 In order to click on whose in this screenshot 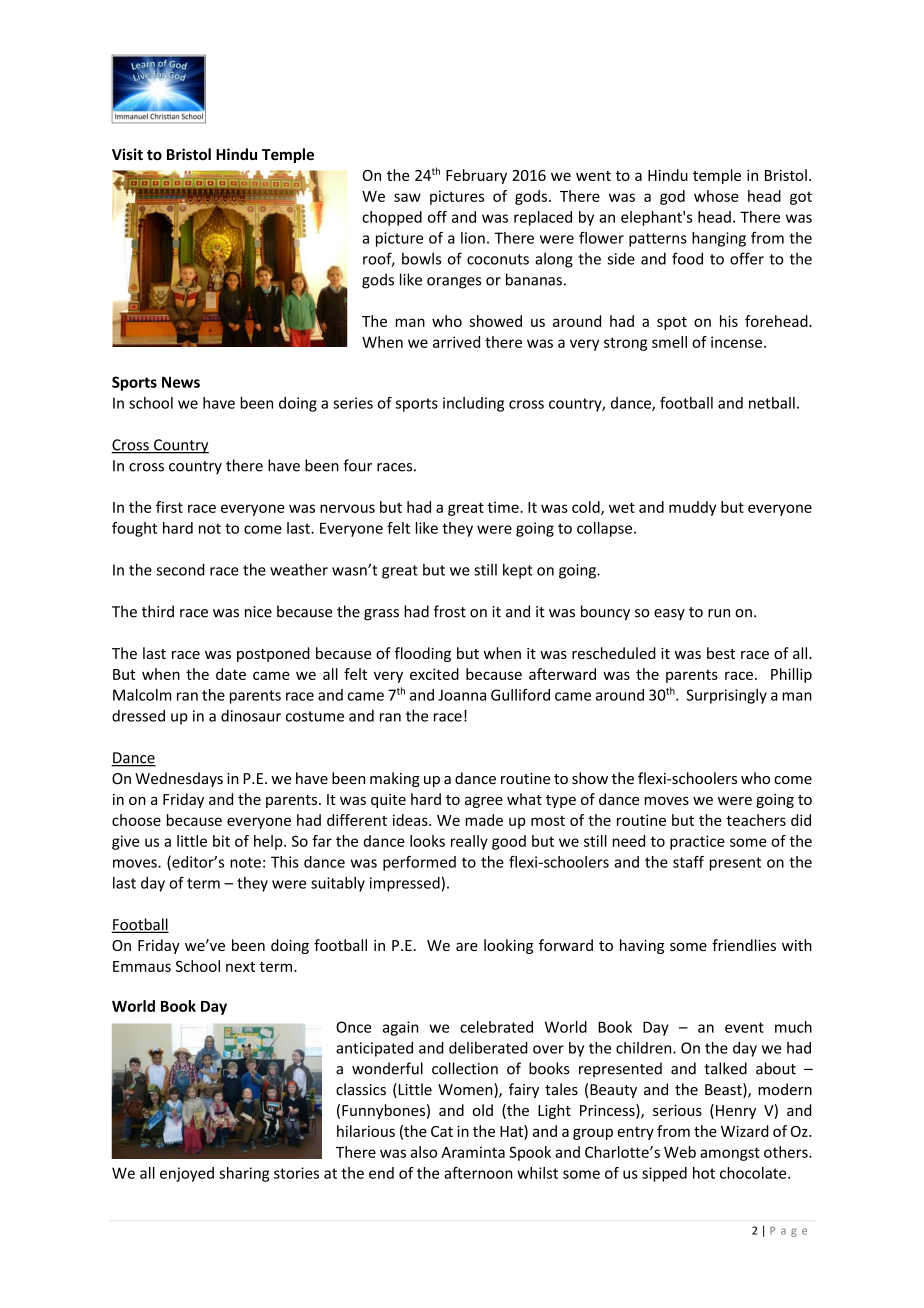, I will do `click(716, 196)`.
